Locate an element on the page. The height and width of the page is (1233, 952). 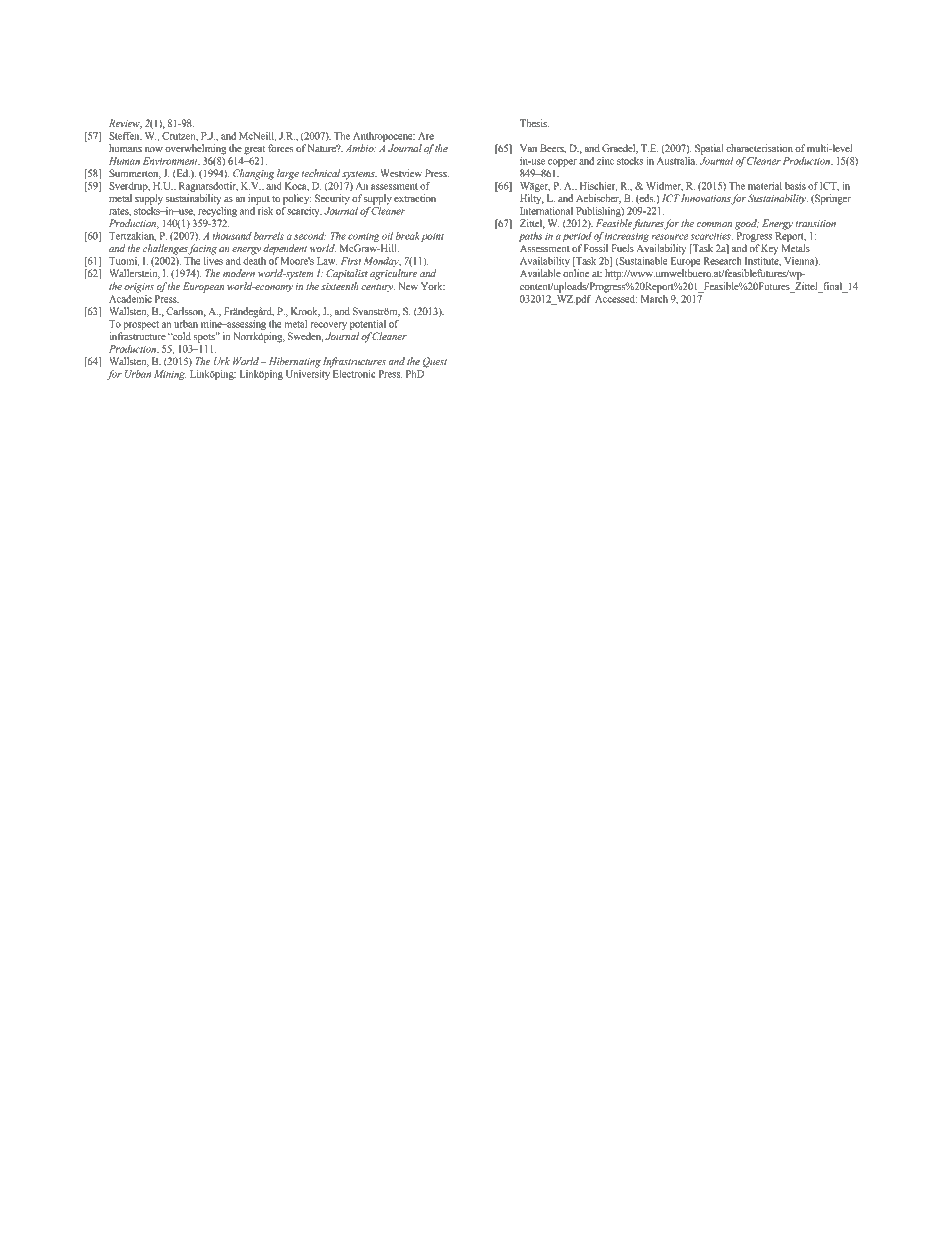
Mining is located at coordinates (170, 375).
